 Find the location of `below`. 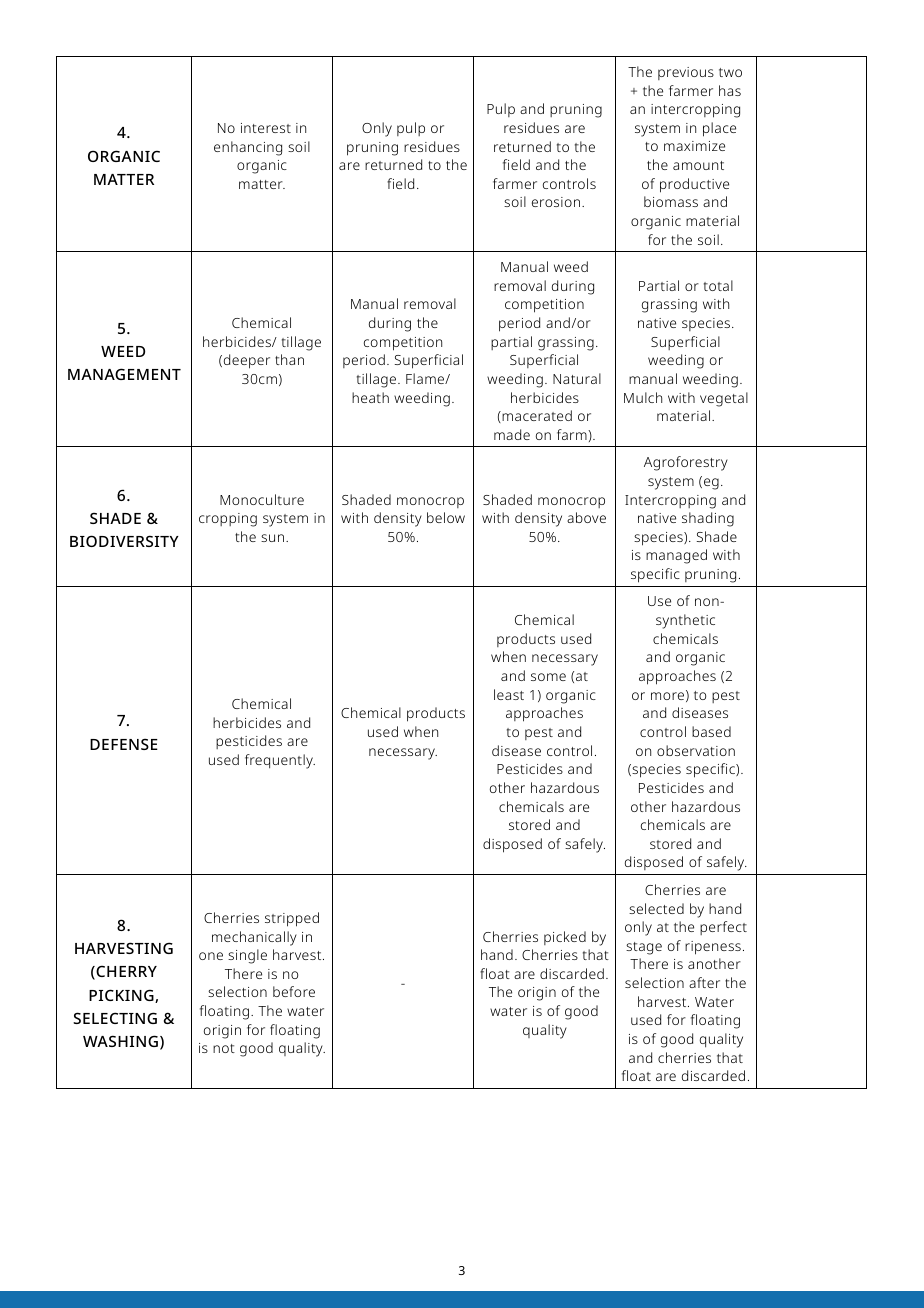

below is located at coordinates (446, 517).
